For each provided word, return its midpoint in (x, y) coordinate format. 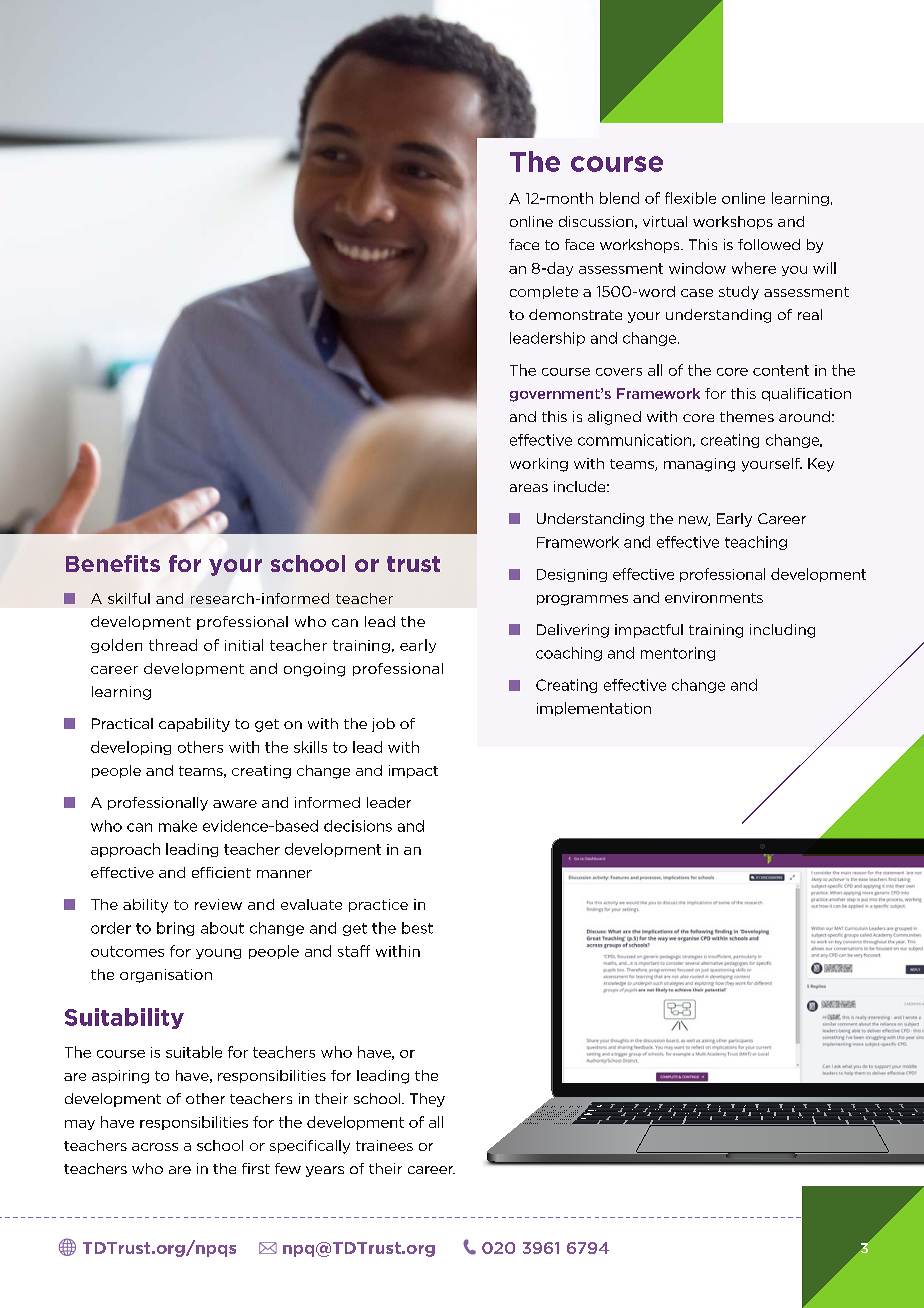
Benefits (113, 563)
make (178, 826)
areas (529, 488)
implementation (594, 709)
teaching (756, 543)
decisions (358, 826)
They (427, 1100)
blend (619, 198)
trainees (384, 1145)
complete (544, 292)
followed (769, 244)
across (155, 1147)
